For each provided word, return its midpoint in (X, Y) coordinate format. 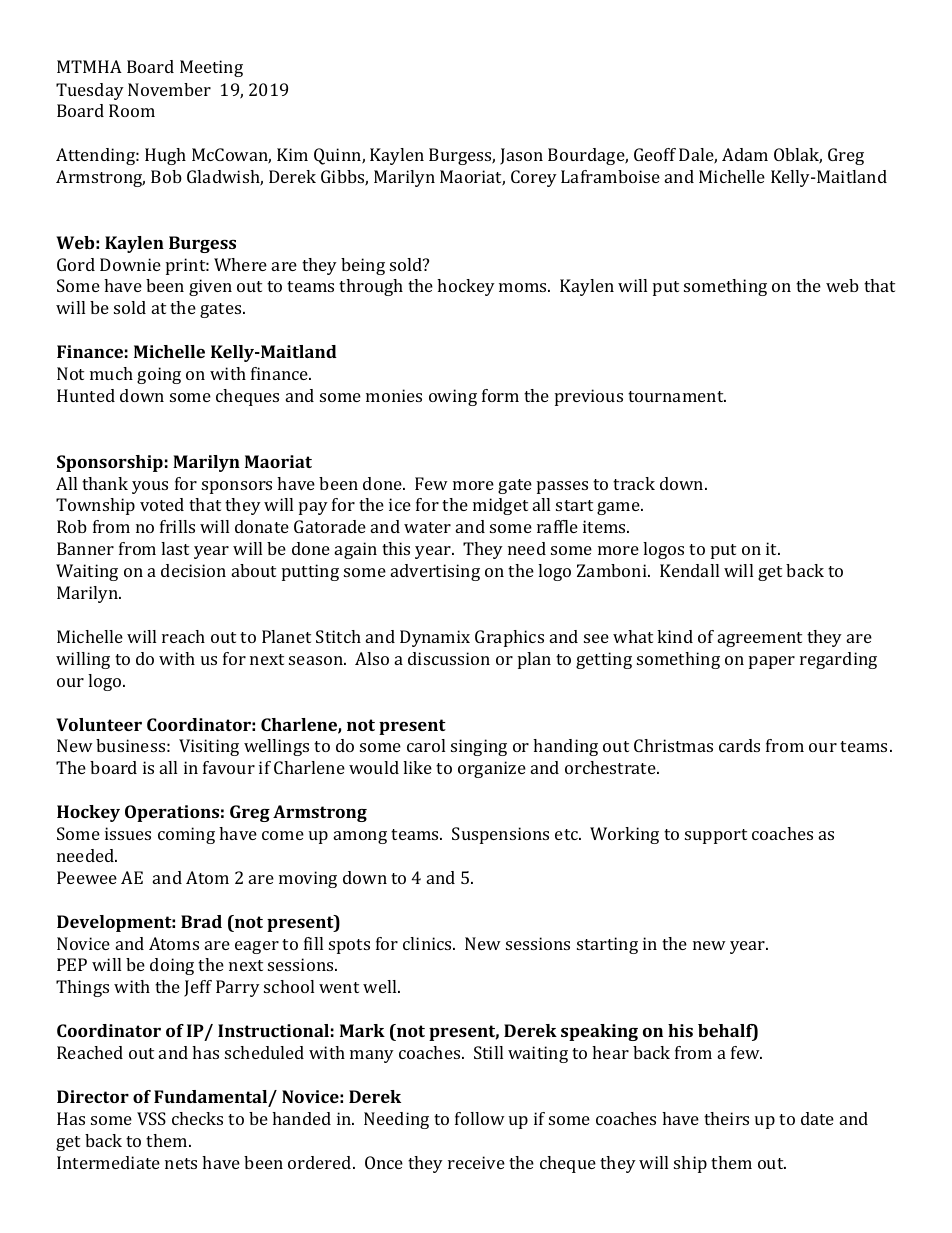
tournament (677, 396)
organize (492, 769)
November (169, 89)
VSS (151, 1118)
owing (453, 397)
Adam (745, 154)
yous (150, 487)
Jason (521, 156)
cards (739, 745)
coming (186, 835)
